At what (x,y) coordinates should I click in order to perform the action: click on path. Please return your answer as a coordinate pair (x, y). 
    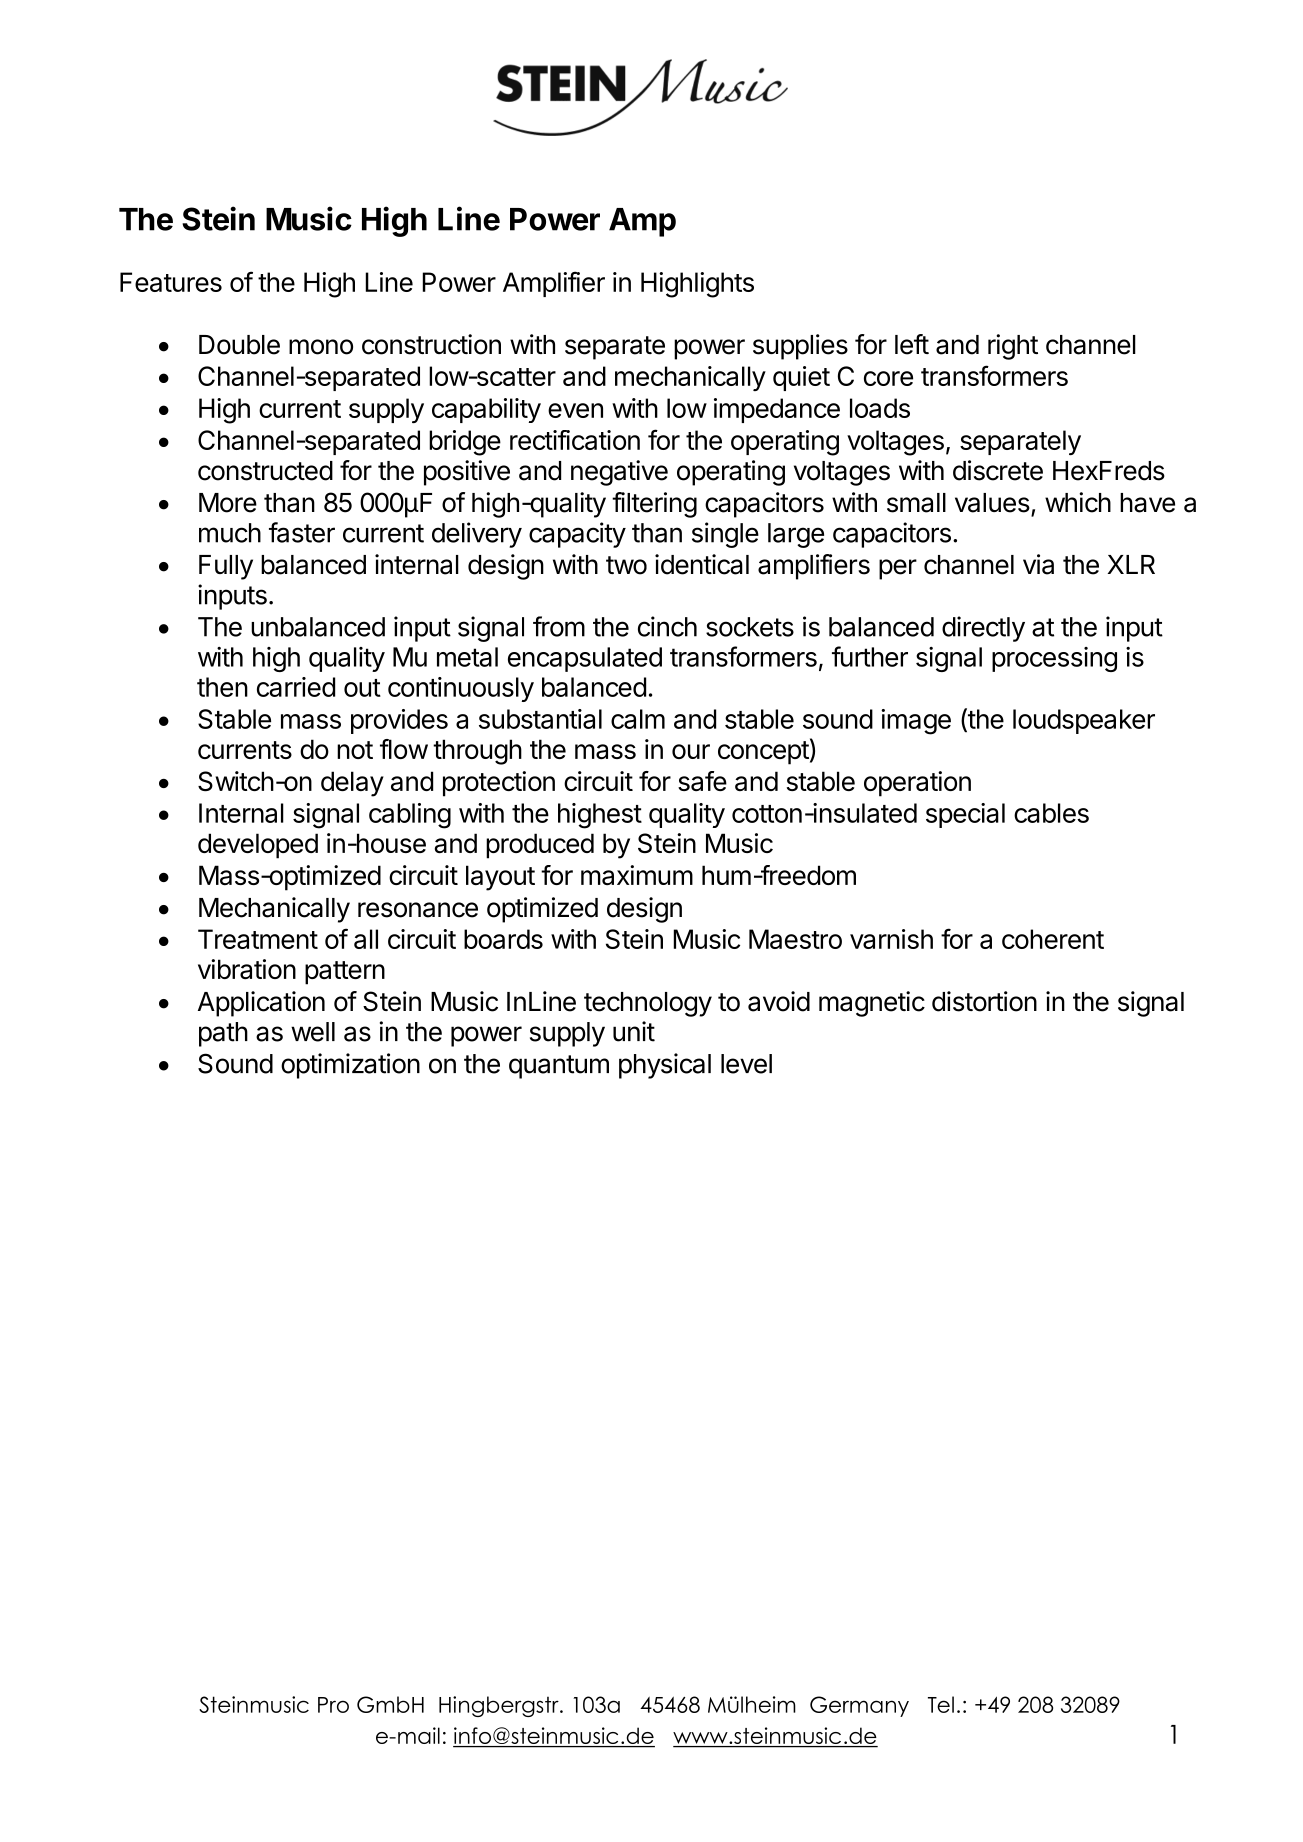
    Looking at the image, I should click on (223, 1034).
